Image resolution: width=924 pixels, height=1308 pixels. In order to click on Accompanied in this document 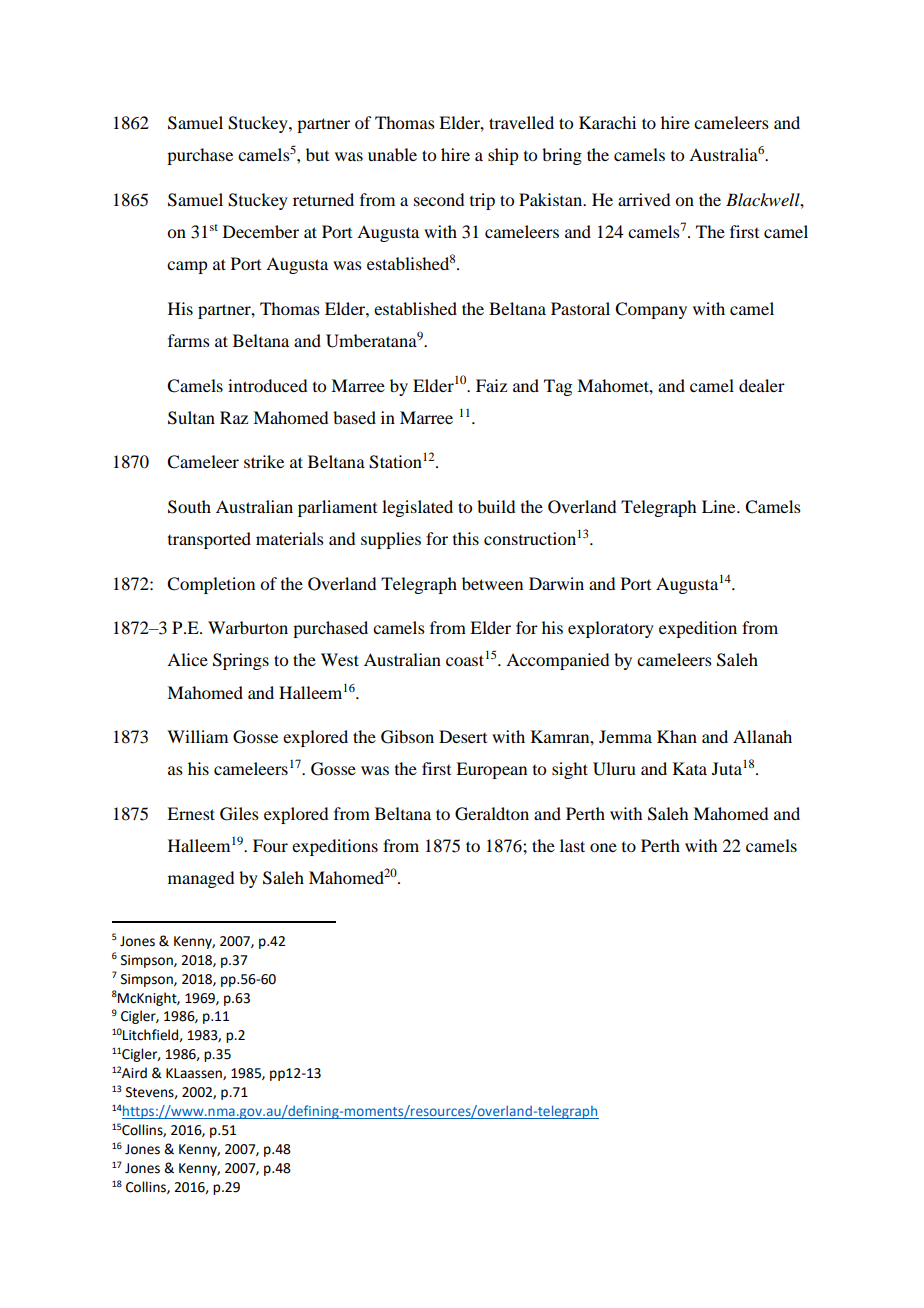, I will do `click(557, 661)`.
